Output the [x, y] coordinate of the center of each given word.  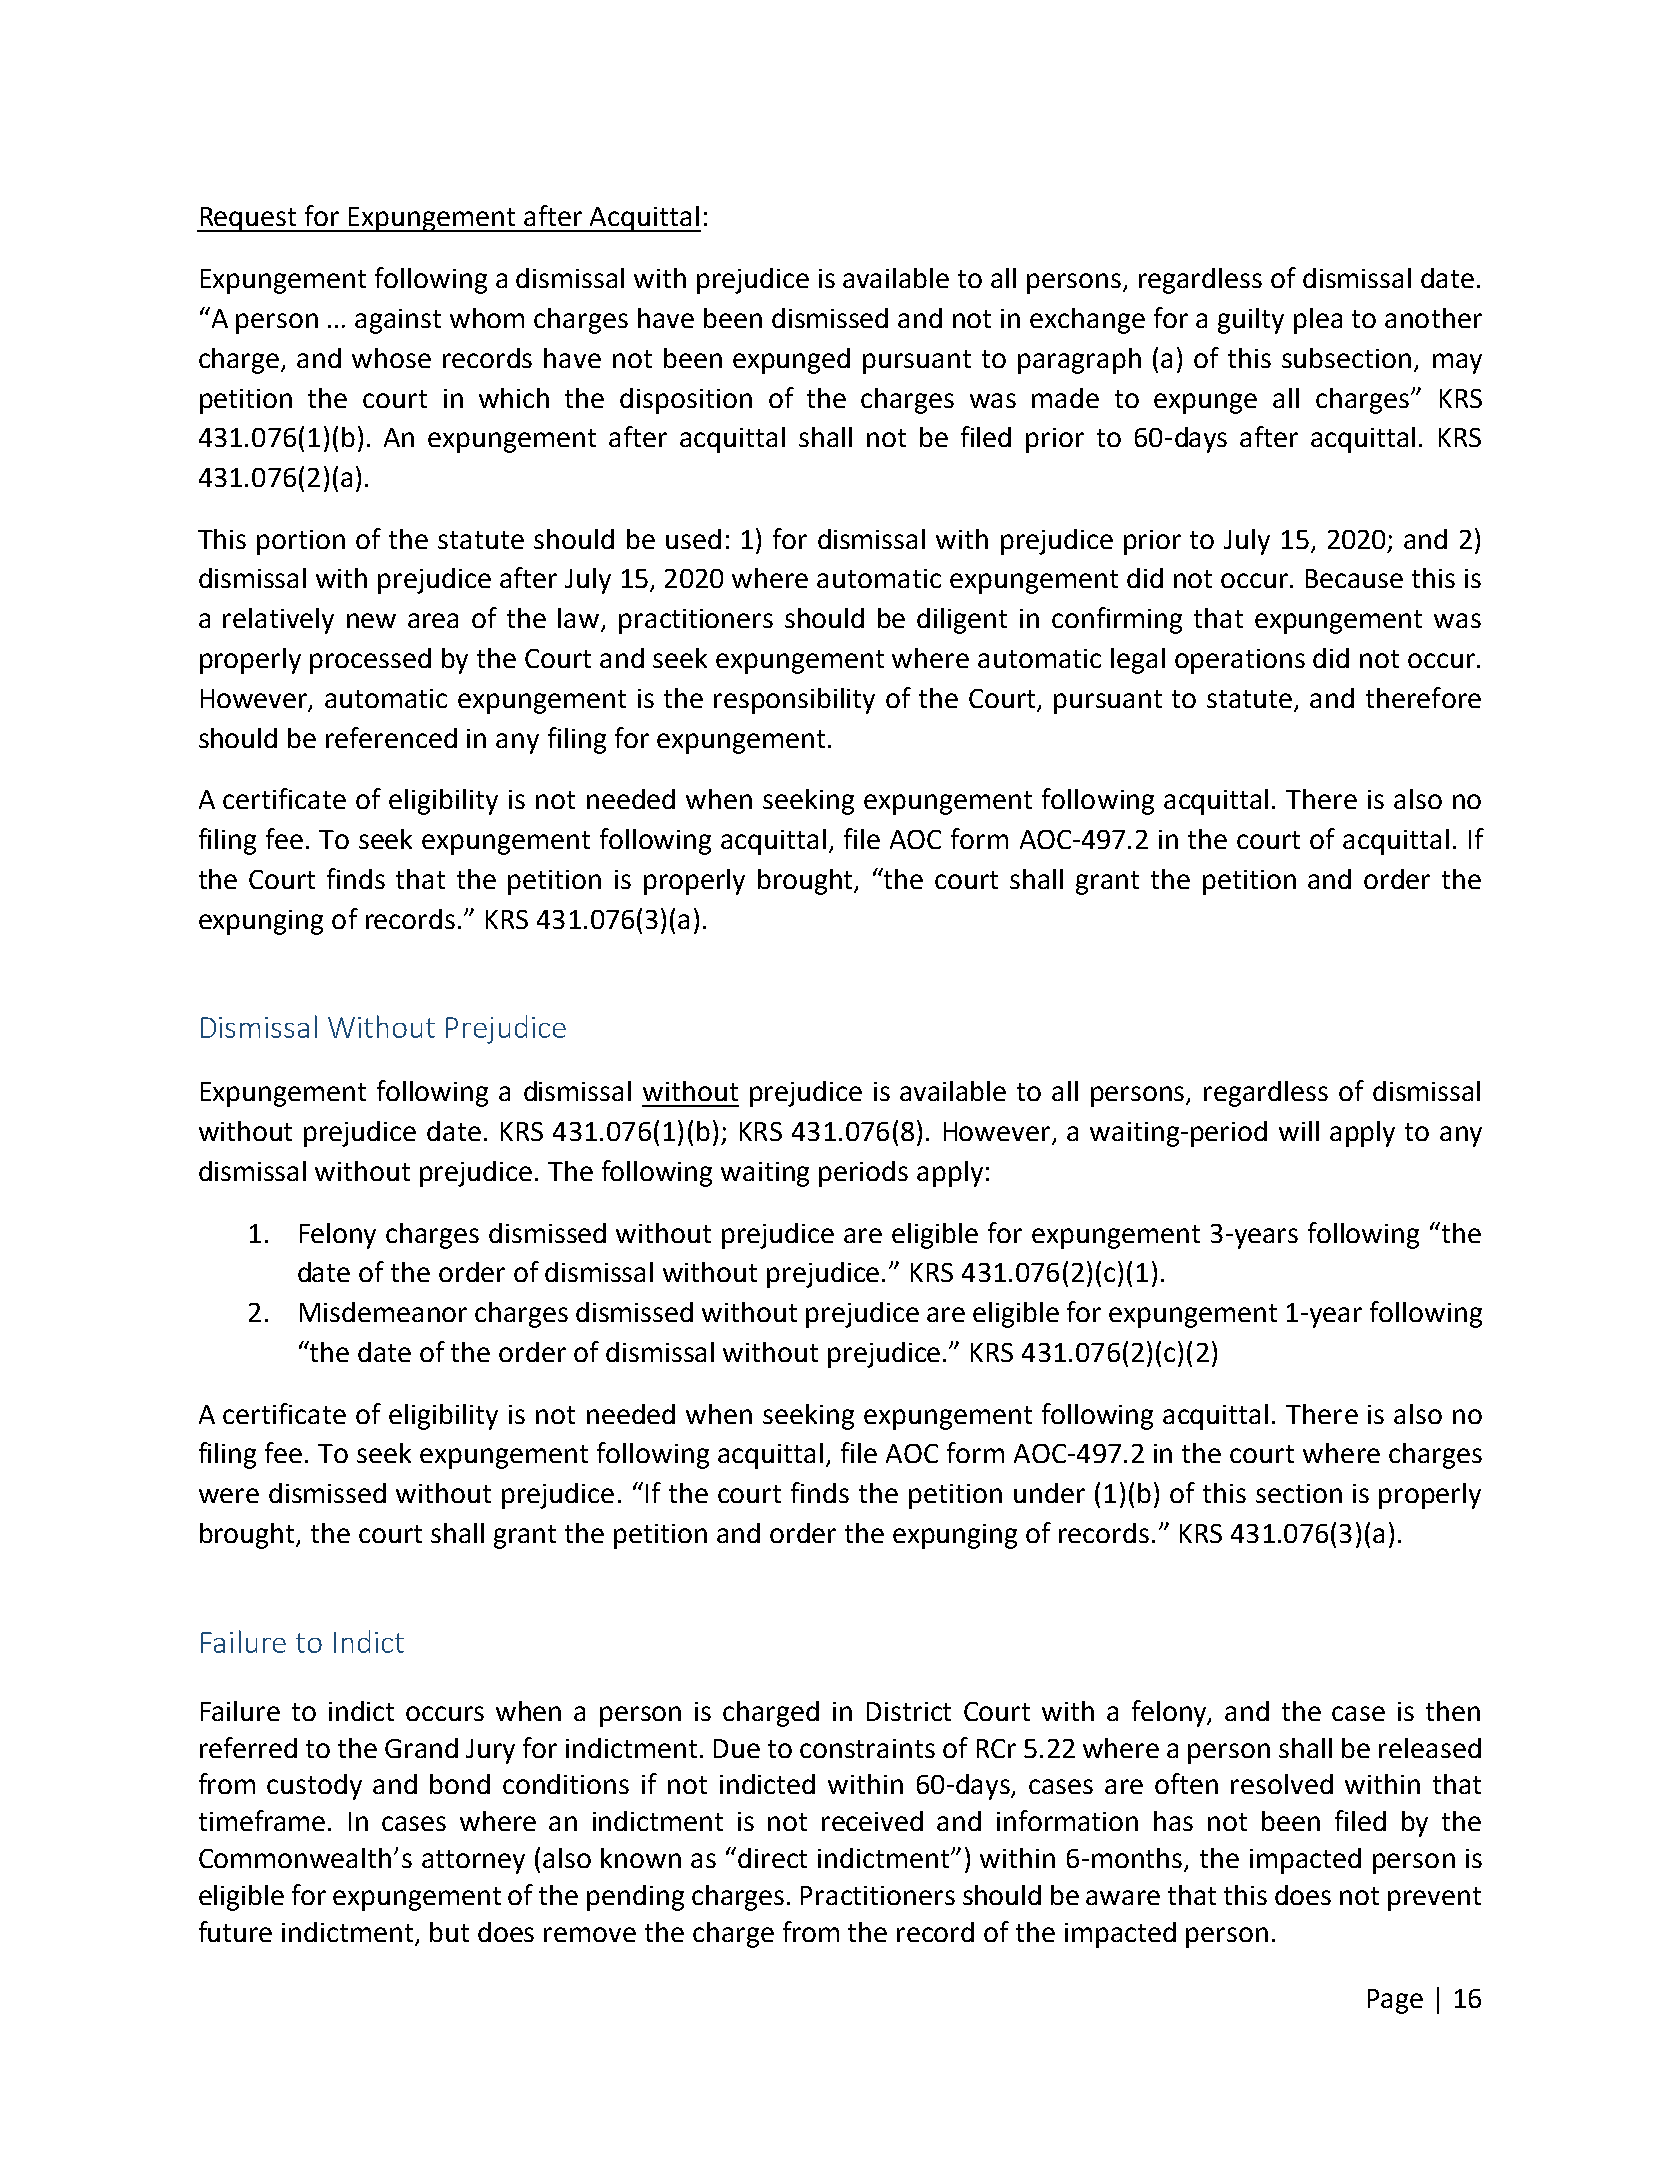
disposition [686, 401]
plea [1318, 321]
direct [772, 1858]
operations [1240, 661]
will [1299, 1131]
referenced [391, 737]
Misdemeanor [383, 1312]
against [398, 321]
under [1049, 1493]
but [449, 1932]
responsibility [794, 701]
